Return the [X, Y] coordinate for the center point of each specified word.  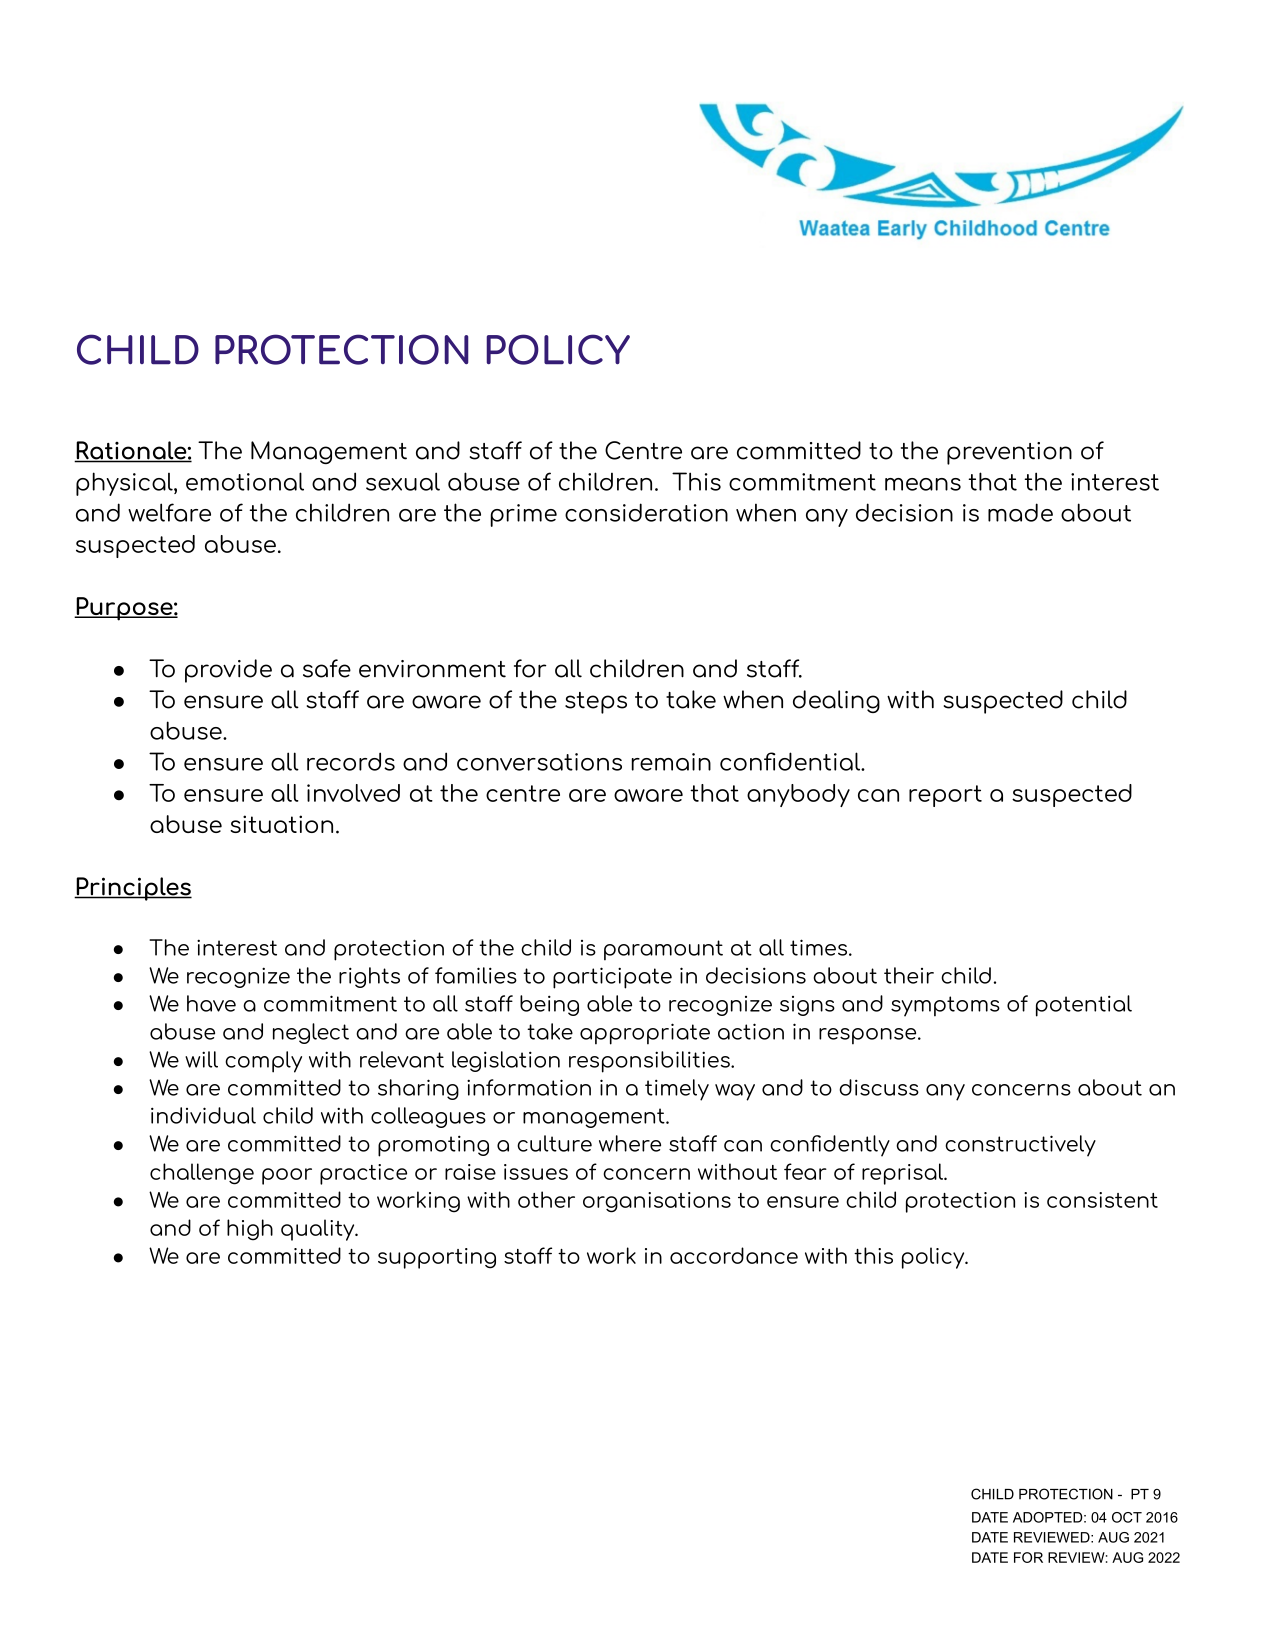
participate [612, 978]
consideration [646, 512]
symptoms [945, 1006]
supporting [437, 1258]
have [211, 1003]
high [250, 1230]
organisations [657, 1202]
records [351, 761]
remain [671, 762]
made [1020, 512]
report [945, 796]
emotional [245, 481]
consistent [1102, 1200]
